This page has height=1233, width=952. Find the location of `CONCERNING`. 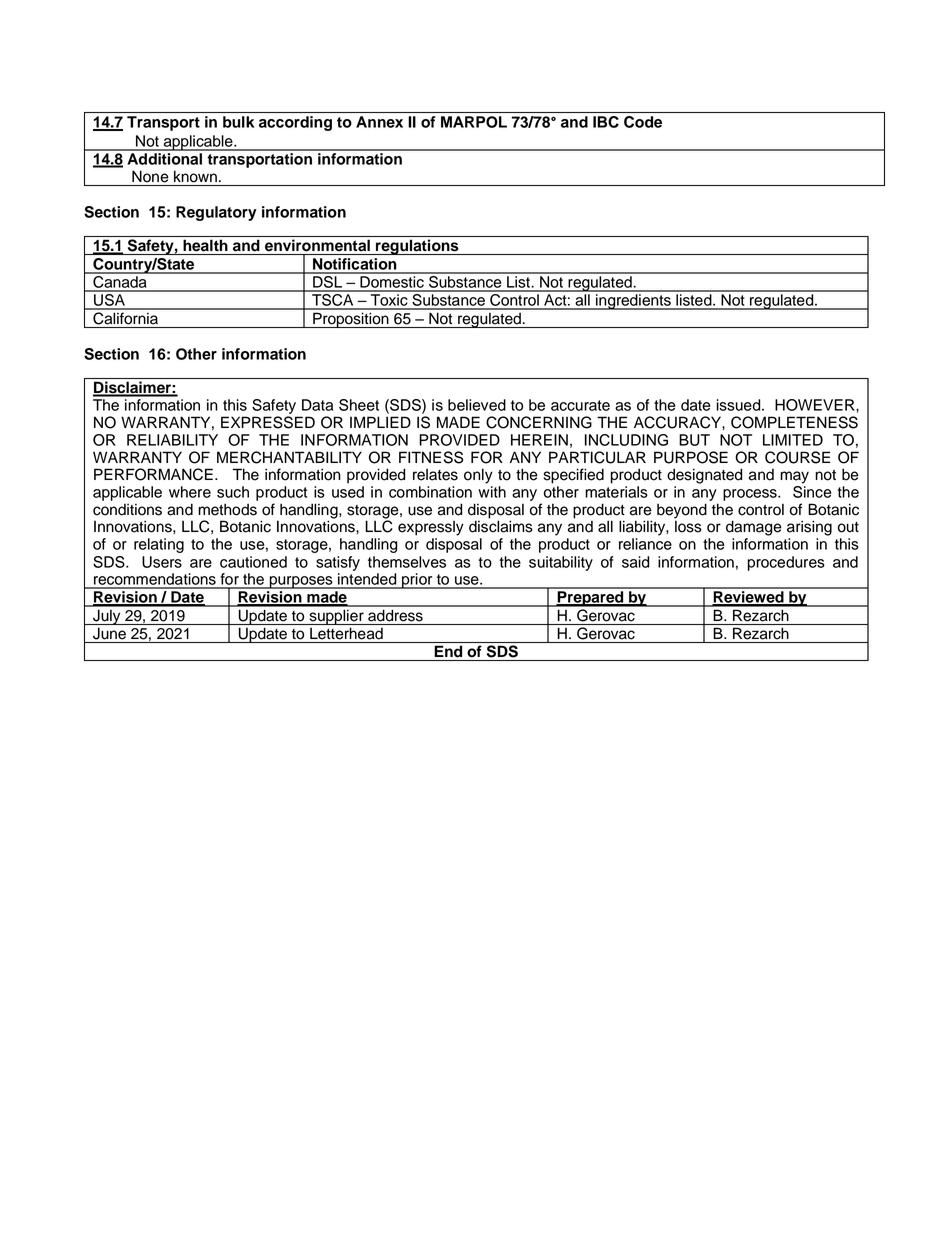

CONCERNING is located at coordinates (539, 422).
